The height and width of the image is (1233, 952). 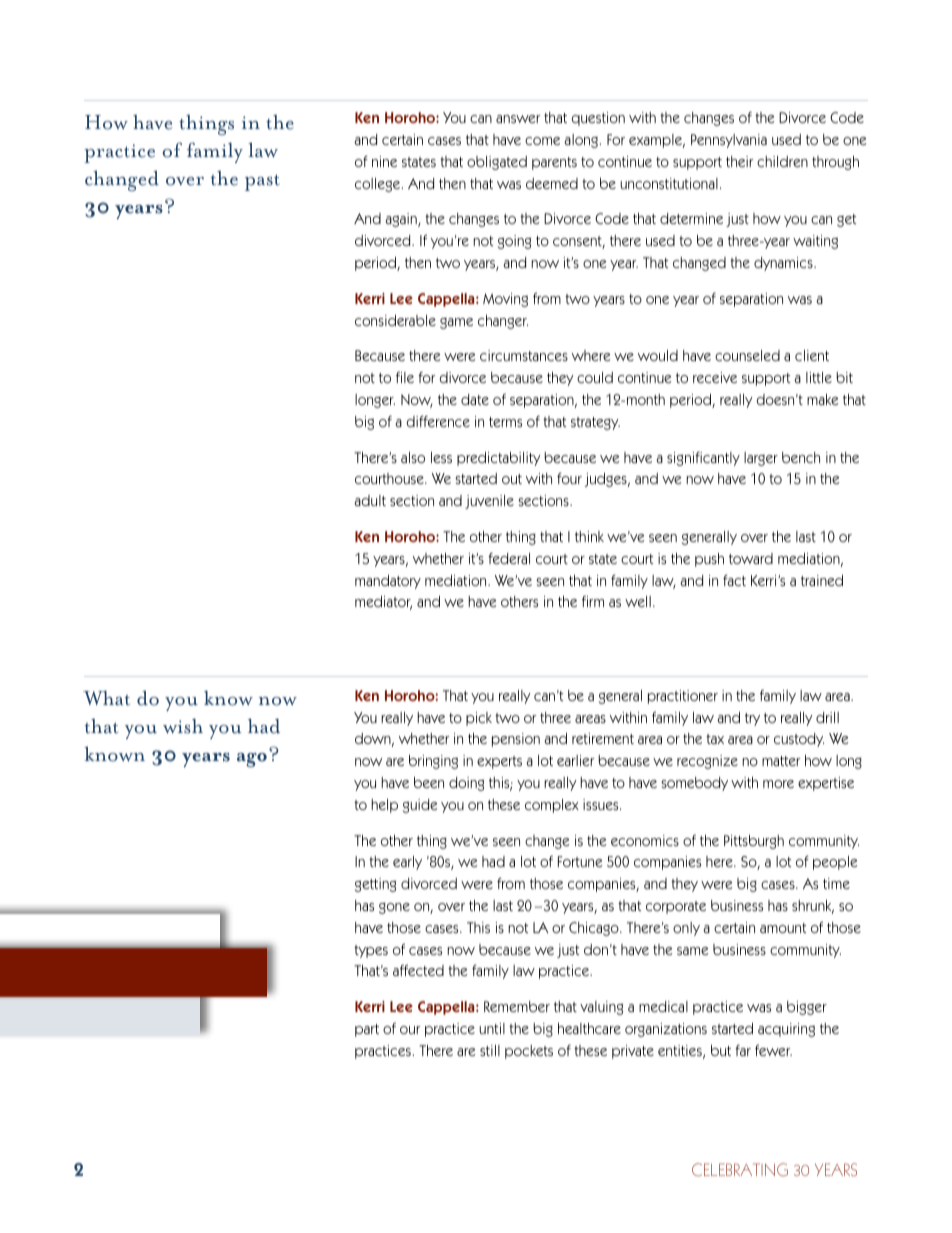 I want to click on past, so click(x=262, y=182).
